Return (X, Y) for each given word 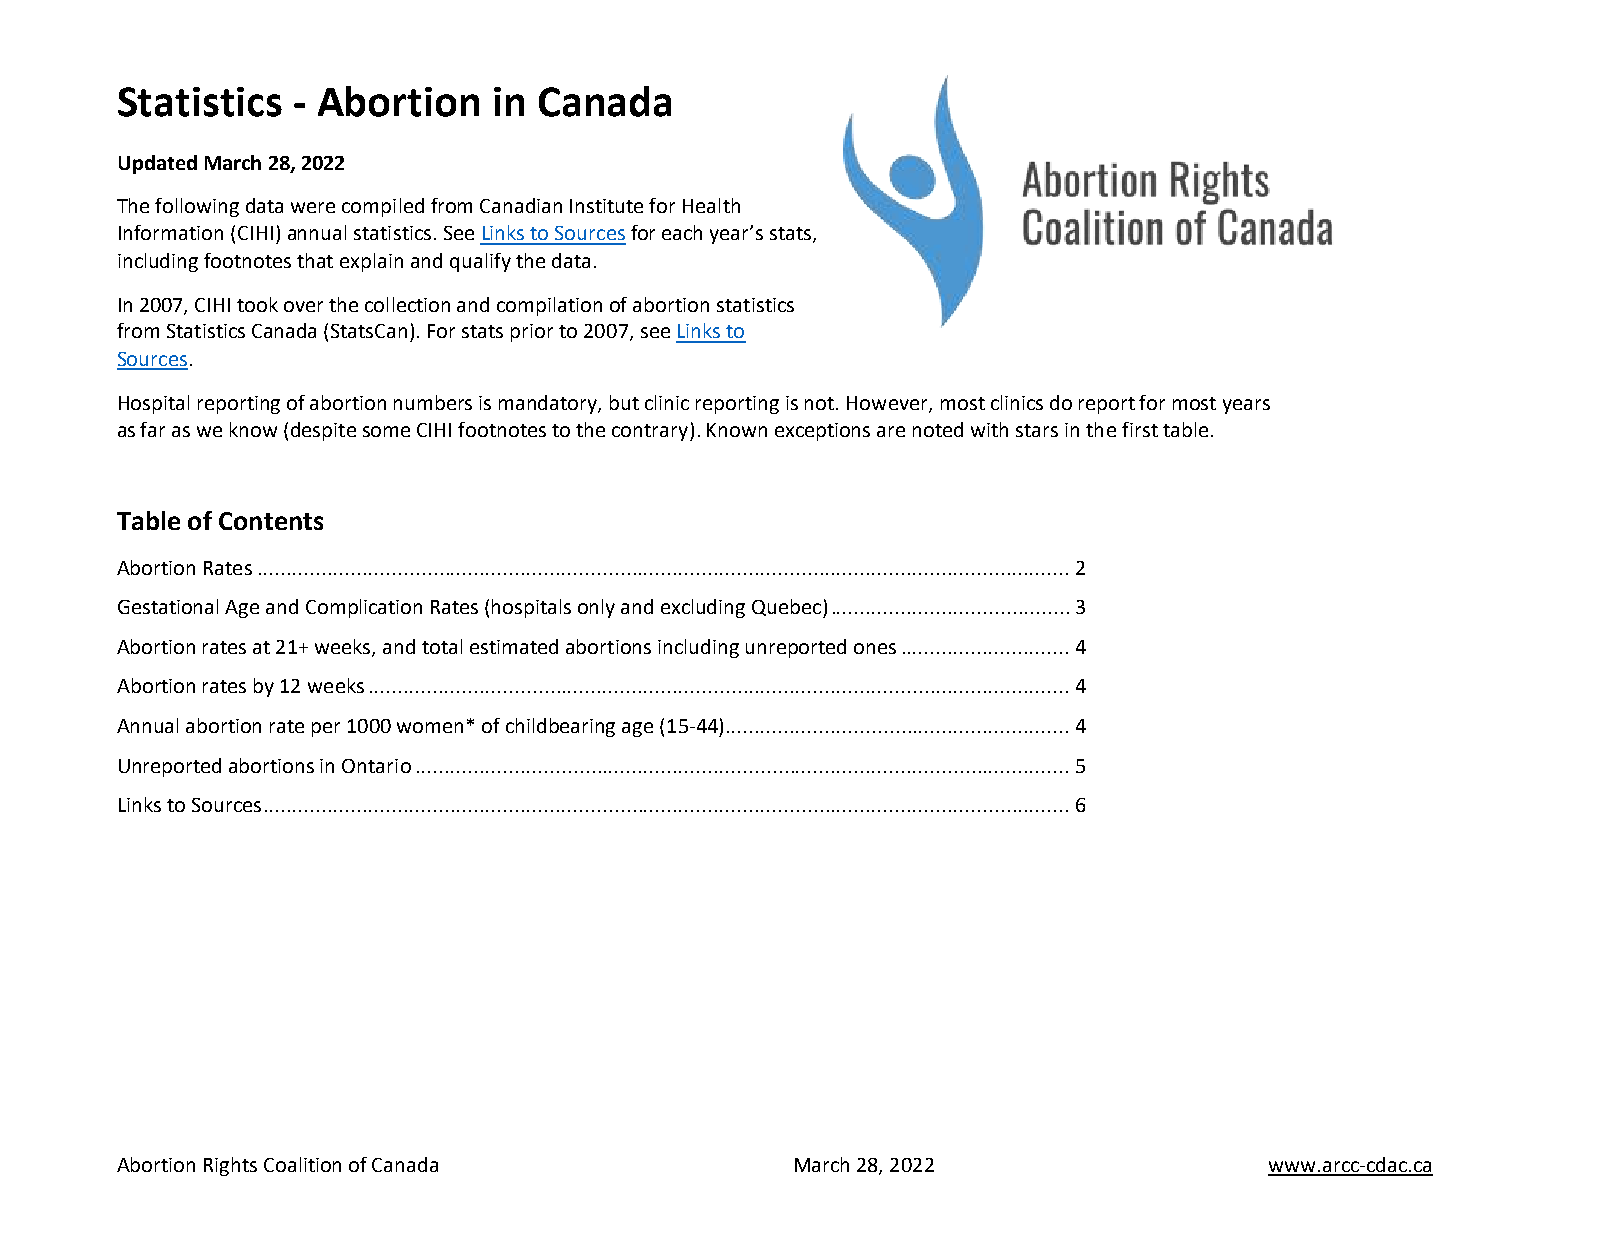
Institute (606, 206)
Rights (230, 1166)
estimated (514, 646)
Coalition (302, 1164)
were (313, 207)
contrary (651, 432)
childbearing (560, 727)
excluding (703, 608)
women (430, 727)
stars (1037, 430)
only (596, 608)
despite (323, 431)
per (326, 729)
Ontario (376, 766)
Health (711, 205)
